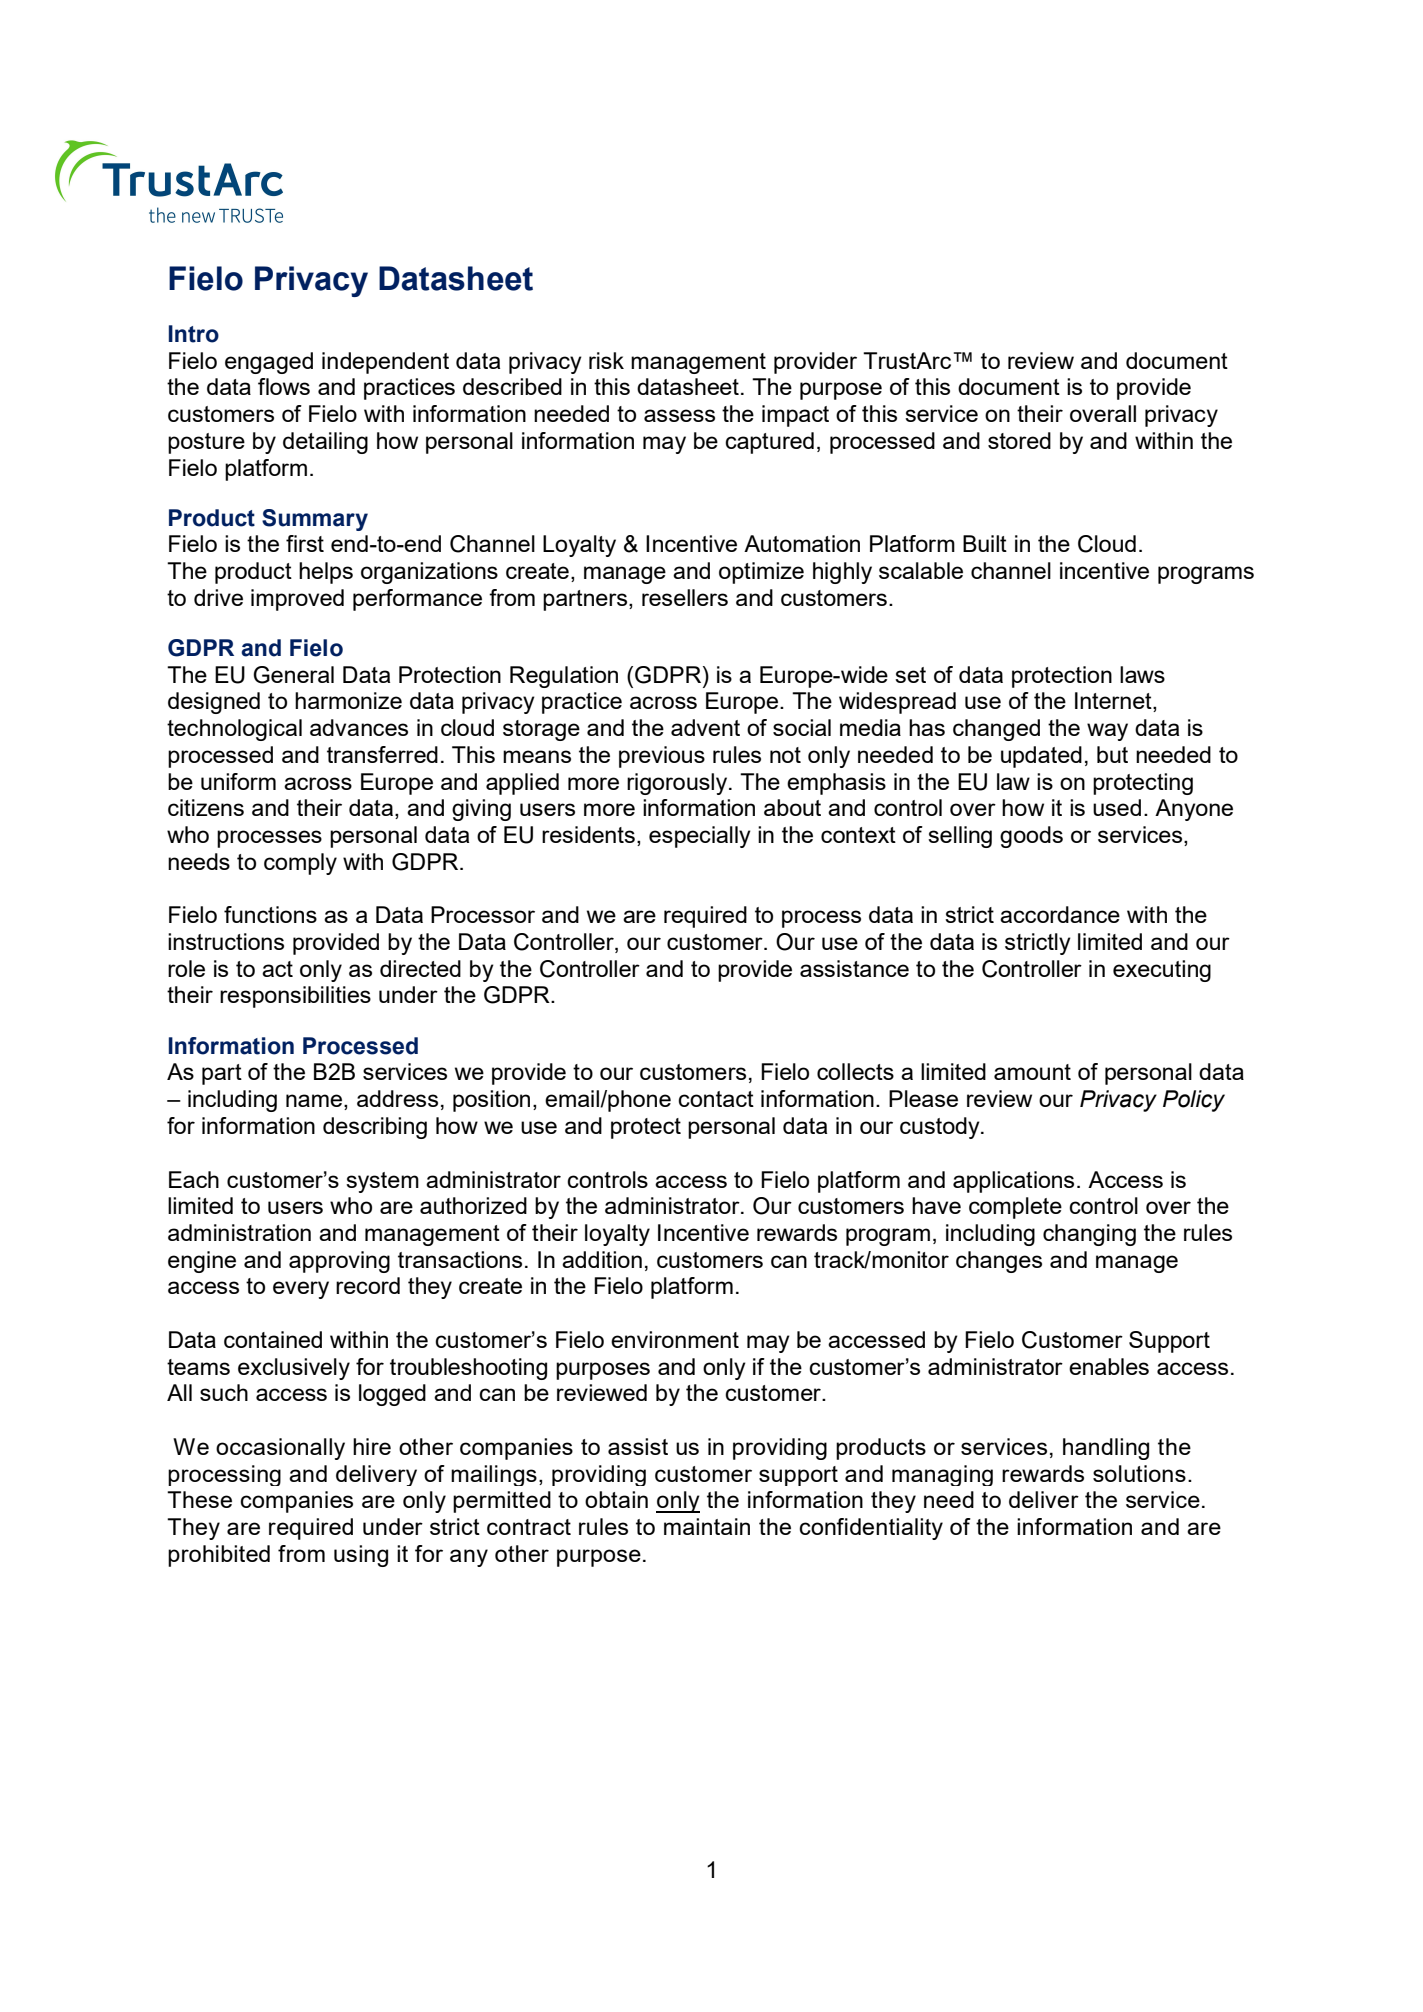 Image resolution: width=1423 pixels, height=2012 pixels. What do you see at coordinates (297, 600) in the page?
I see `improved` at bounding box center [297, 600].
